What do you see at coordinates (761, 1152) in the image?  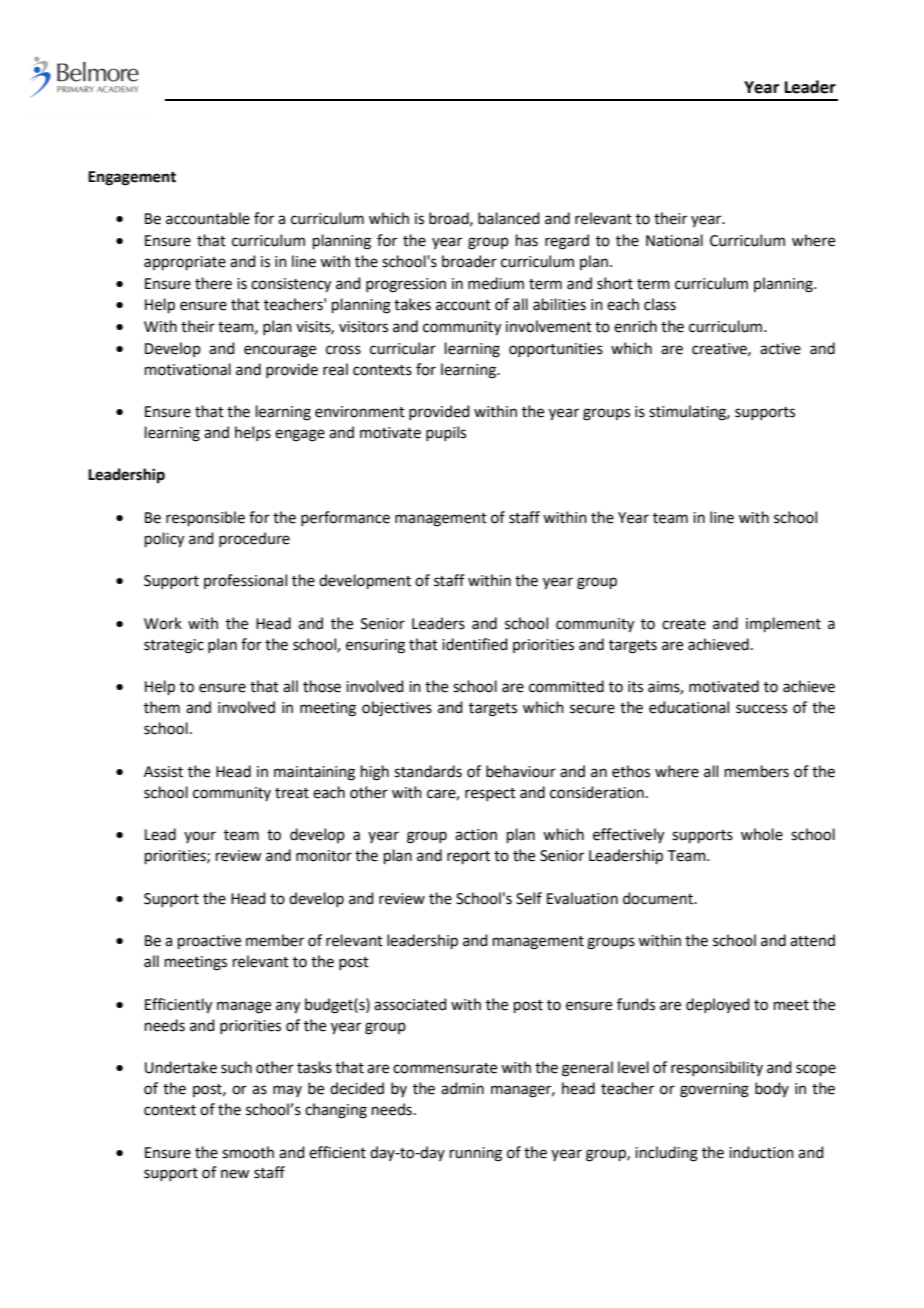 I see `induction` at bounding box center [761, 1152].
